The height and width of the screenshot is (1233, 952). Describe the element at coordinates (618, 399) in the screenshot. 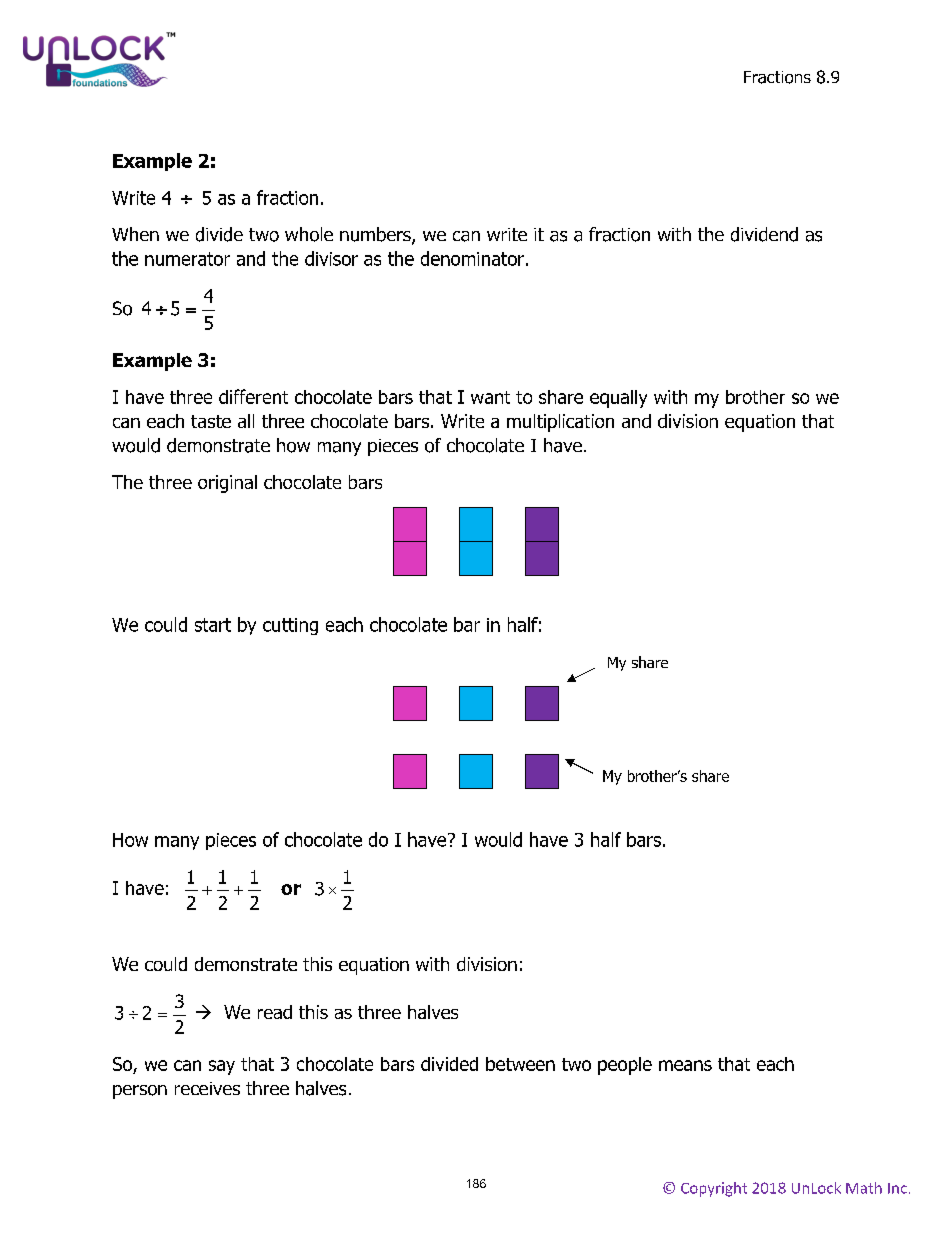

I see `equally` at that location.
